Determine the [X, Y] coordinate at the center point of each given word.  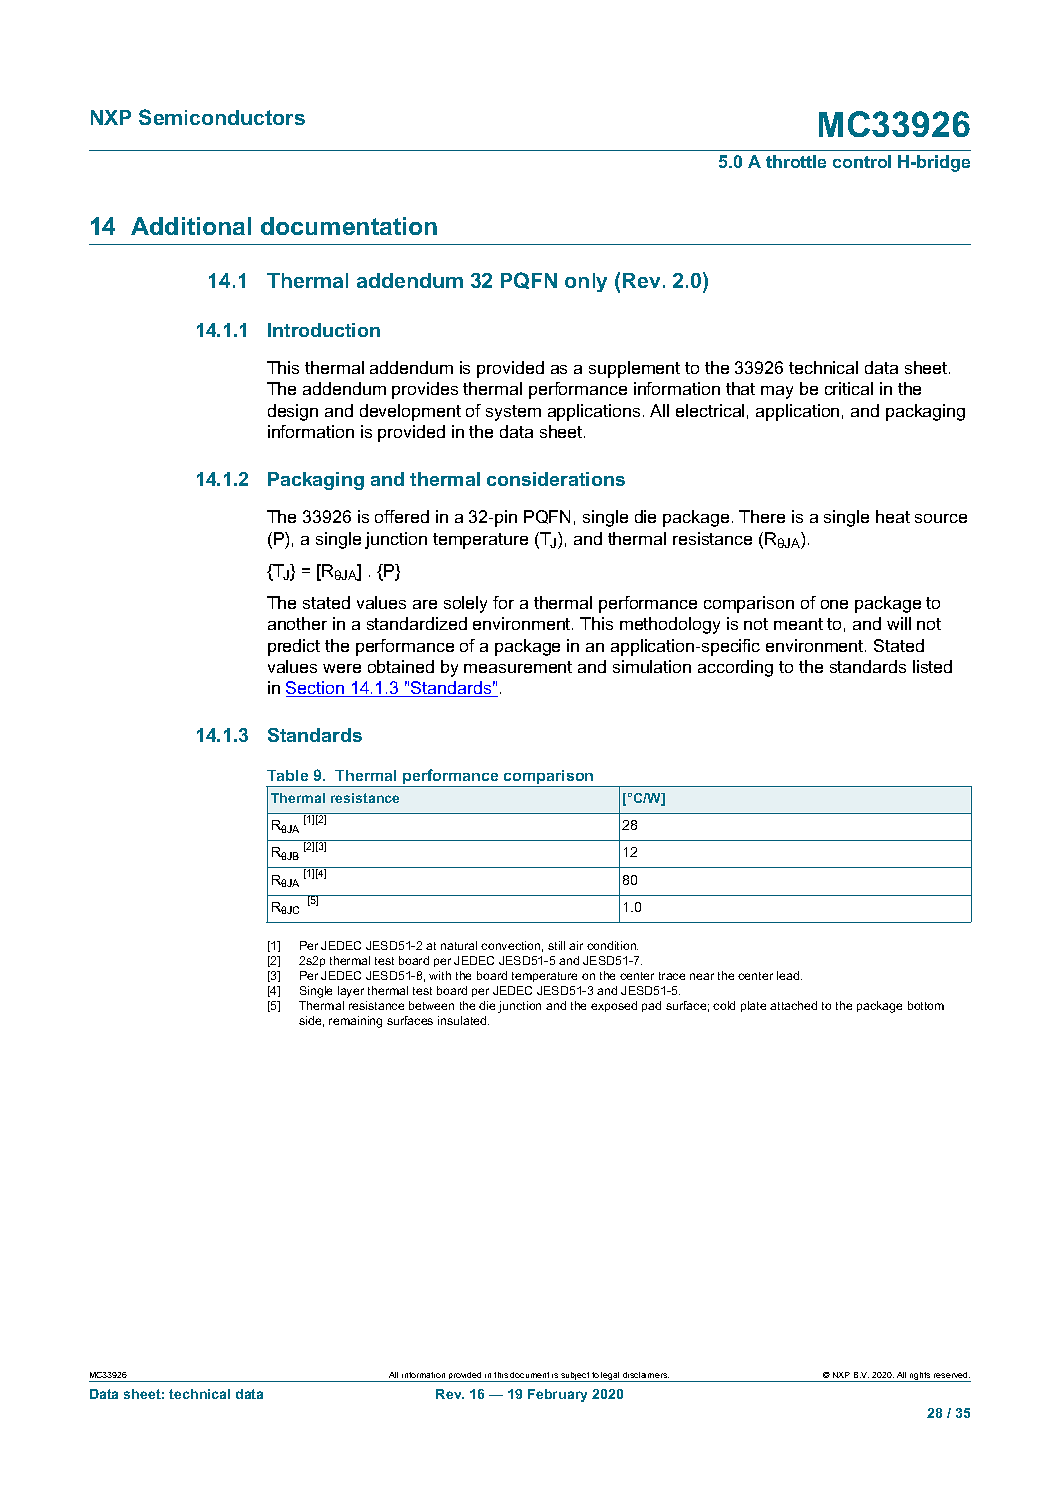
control [862, 161]
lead [789, 975]
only [586, 282]
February [557, 1395]
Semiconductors [222, 117]
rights [920, 1377]
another [297, 623]
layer [351, 992]
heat [893, 516]
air [576, 945]
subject [575, 1377]
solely [465, 604]
